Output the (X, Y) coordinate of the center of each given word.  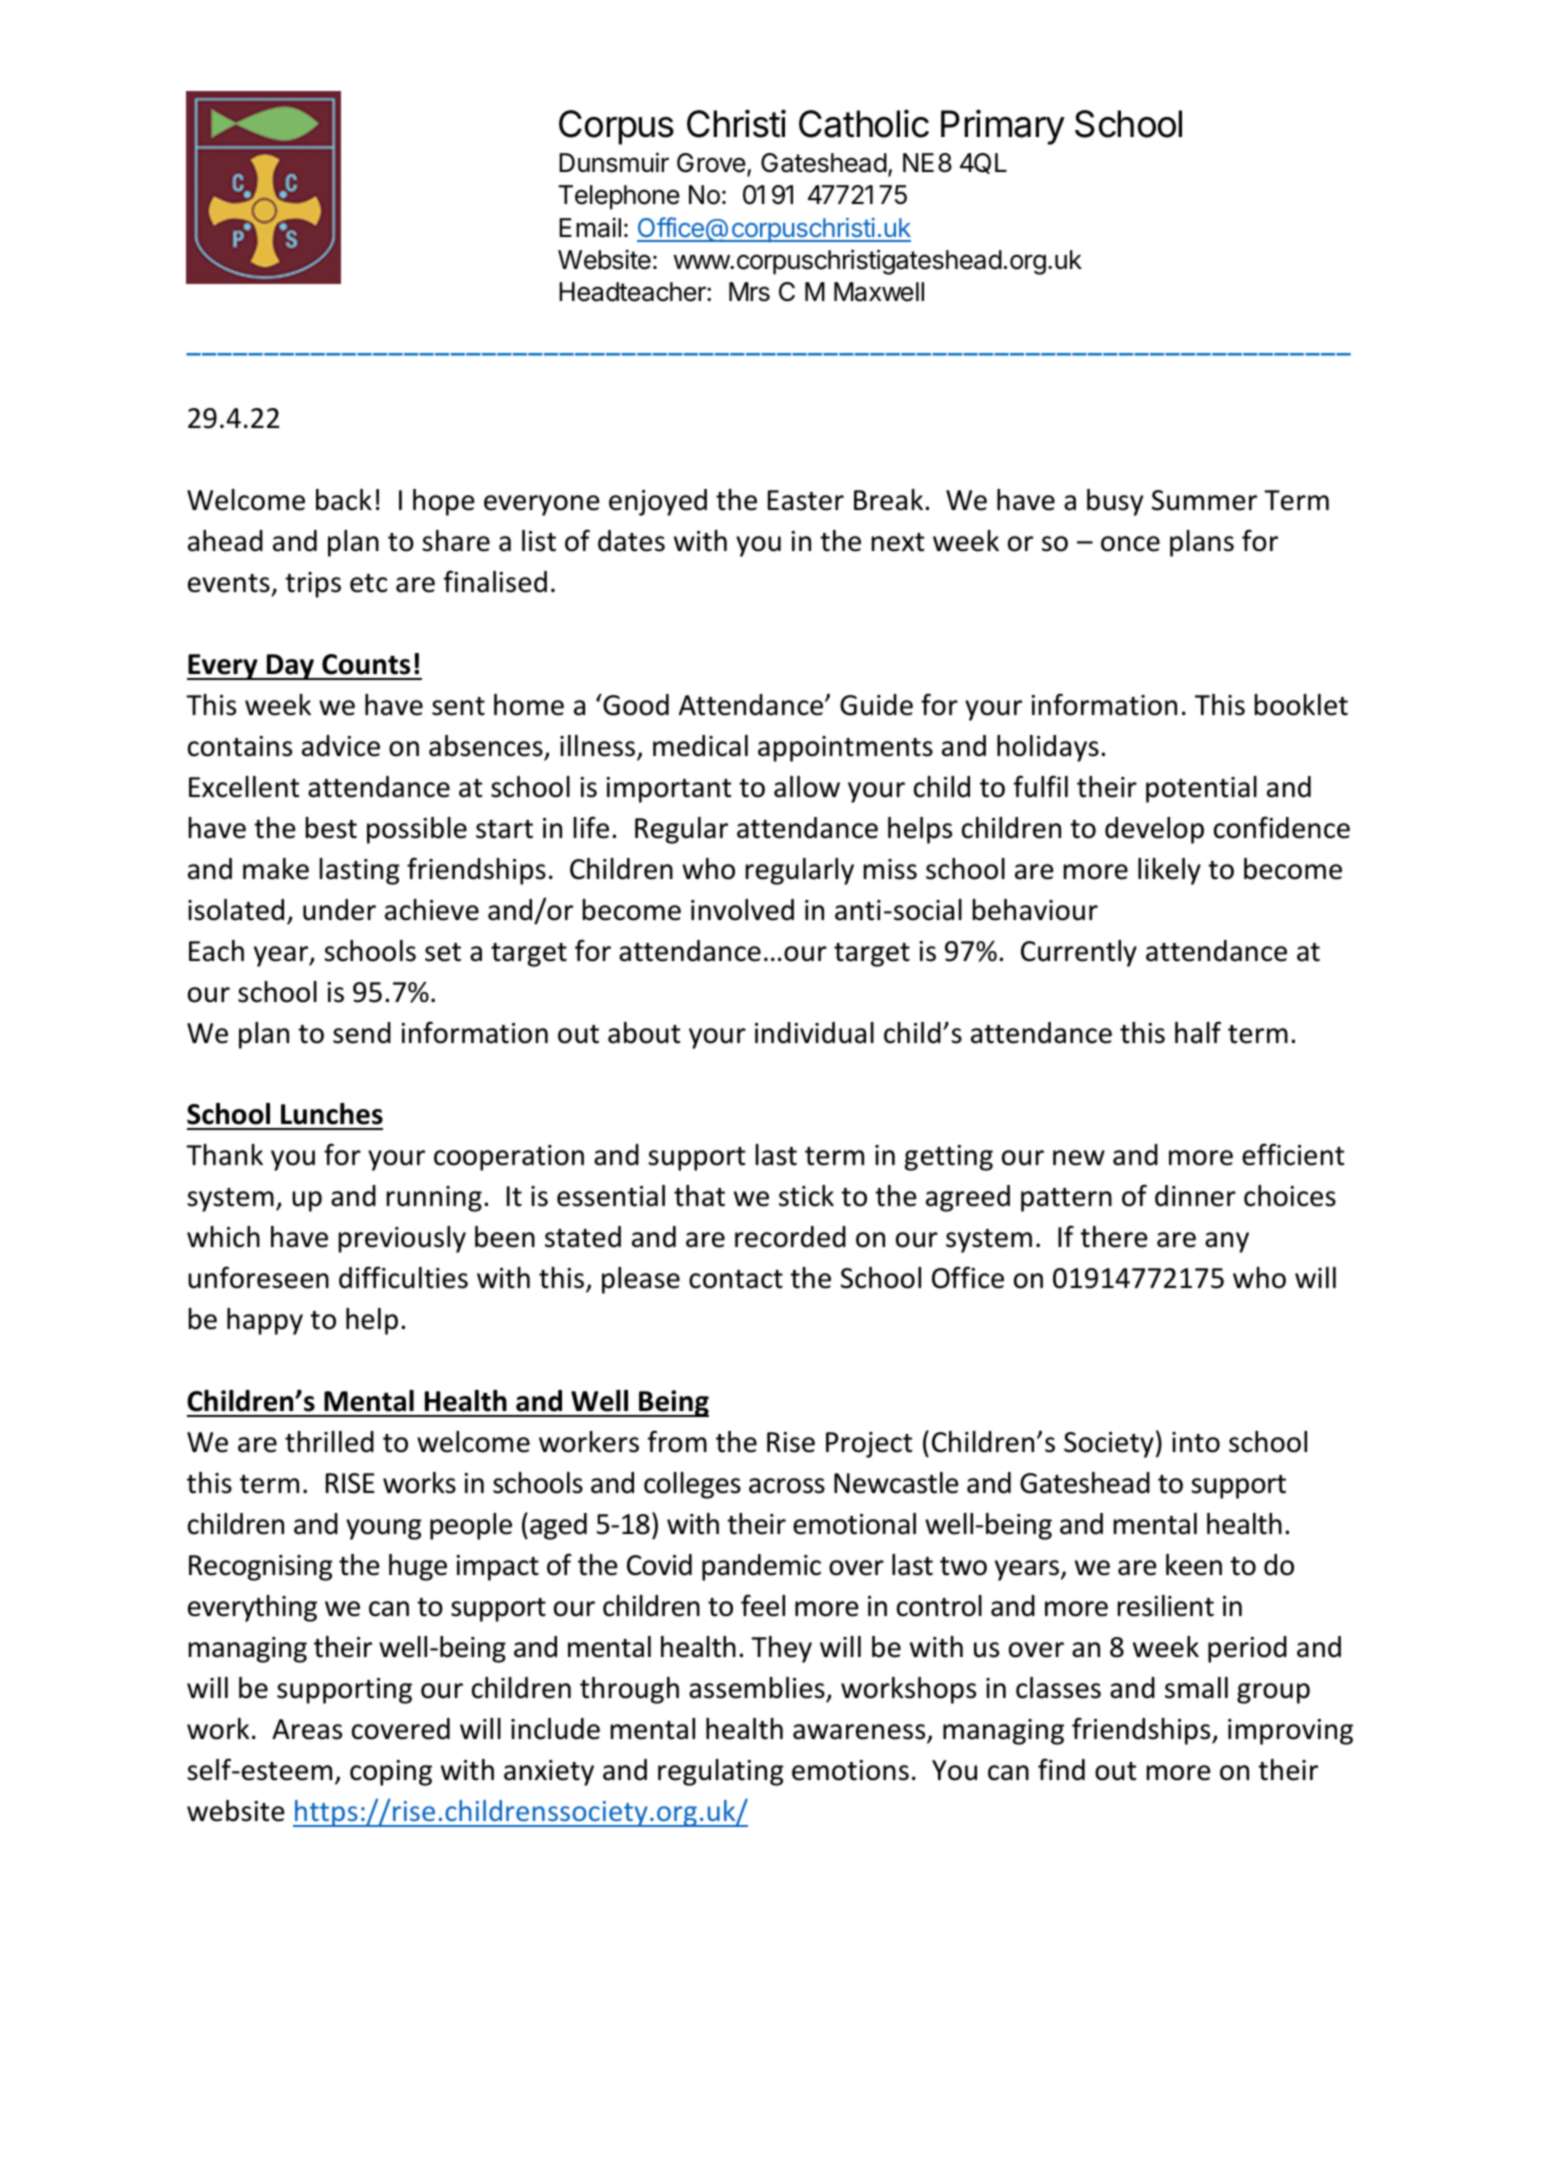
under (339, 910)
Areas (307, 1729)
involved (742, 910)
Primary (1003, 127)
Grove (711, 163)
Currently (1079, 953)
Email (590, 227)
